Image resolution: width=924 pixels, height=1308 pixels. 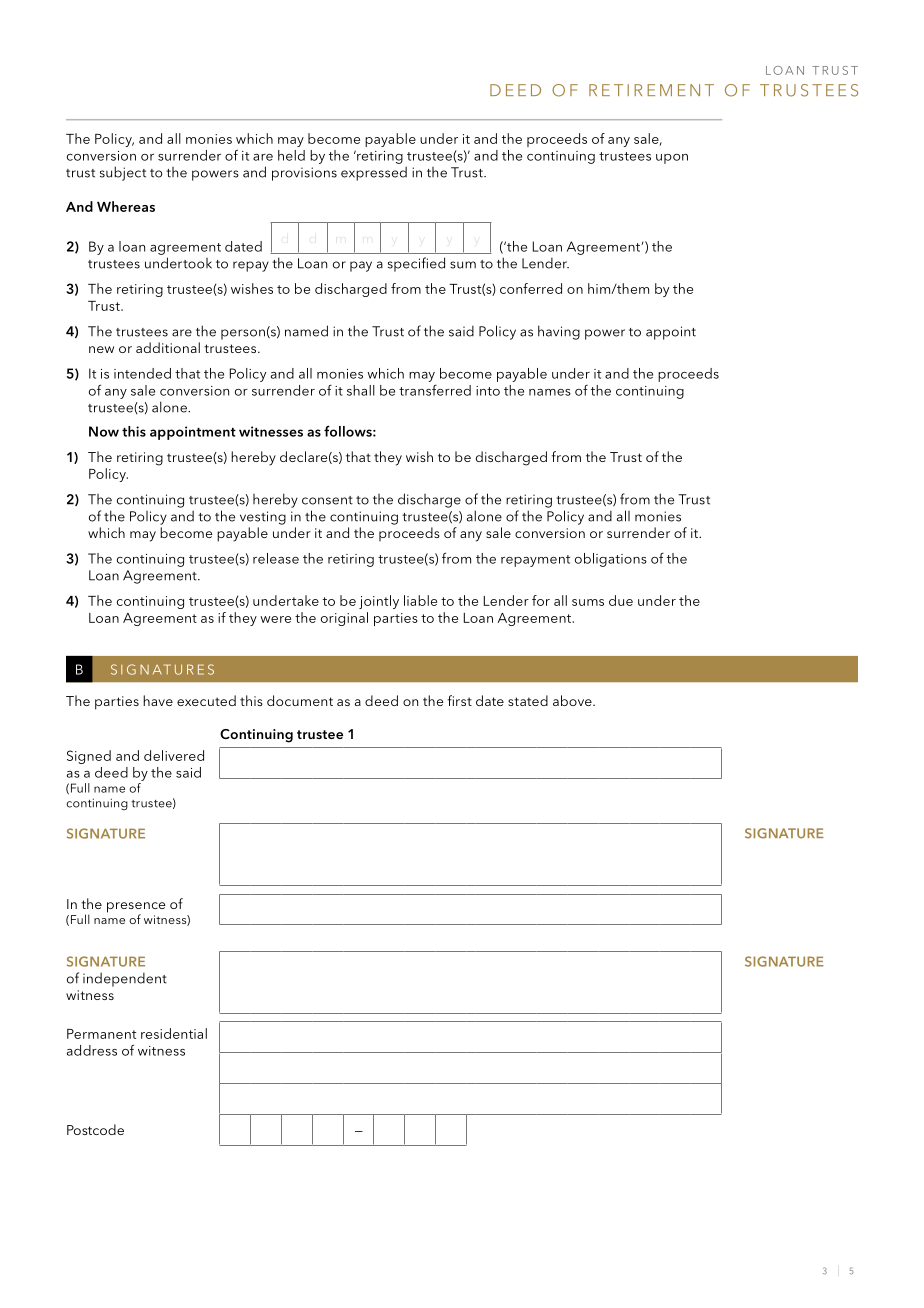 I want to click on residential, so click(x=174, y=1033).
